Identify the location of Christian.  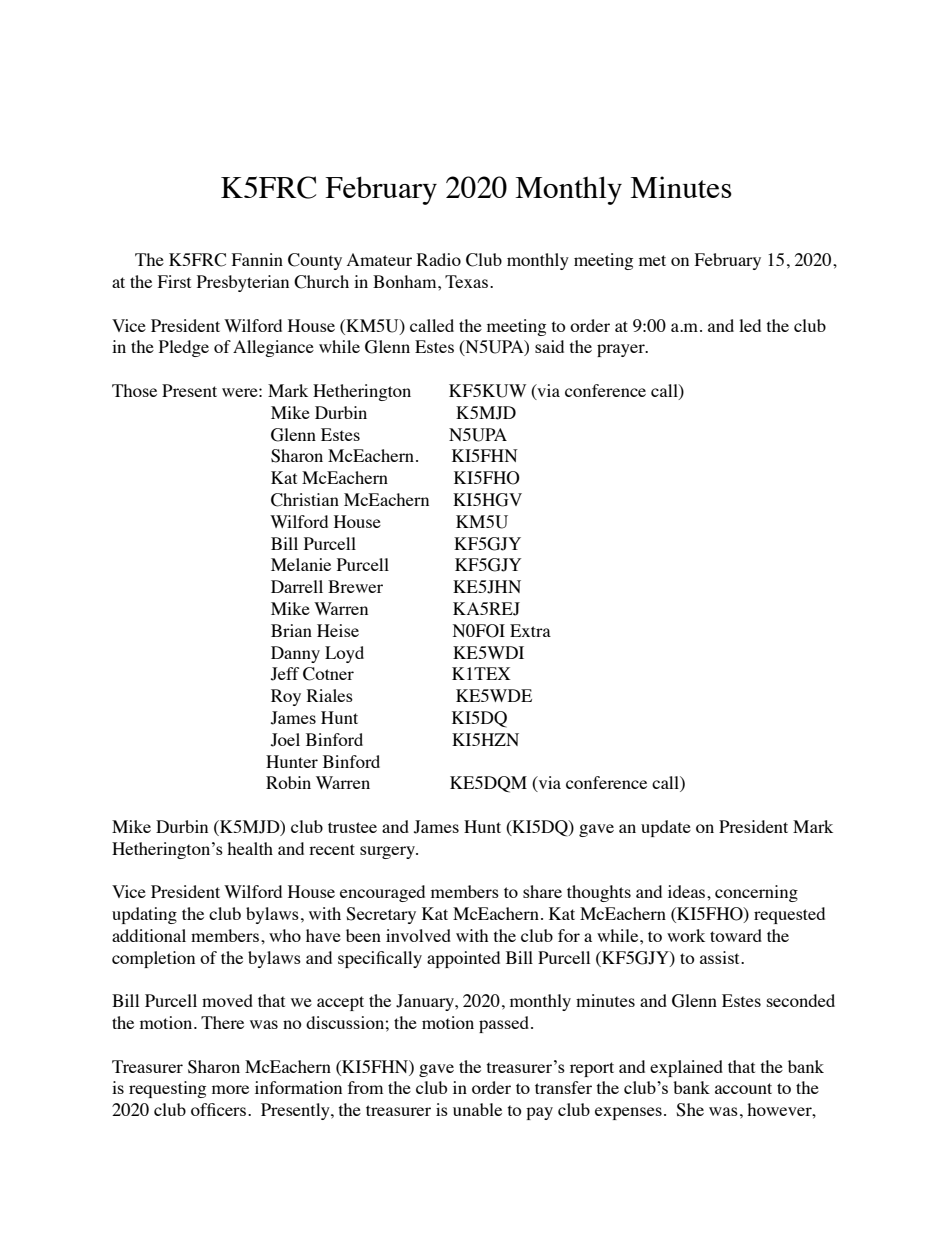
(305, 500).
